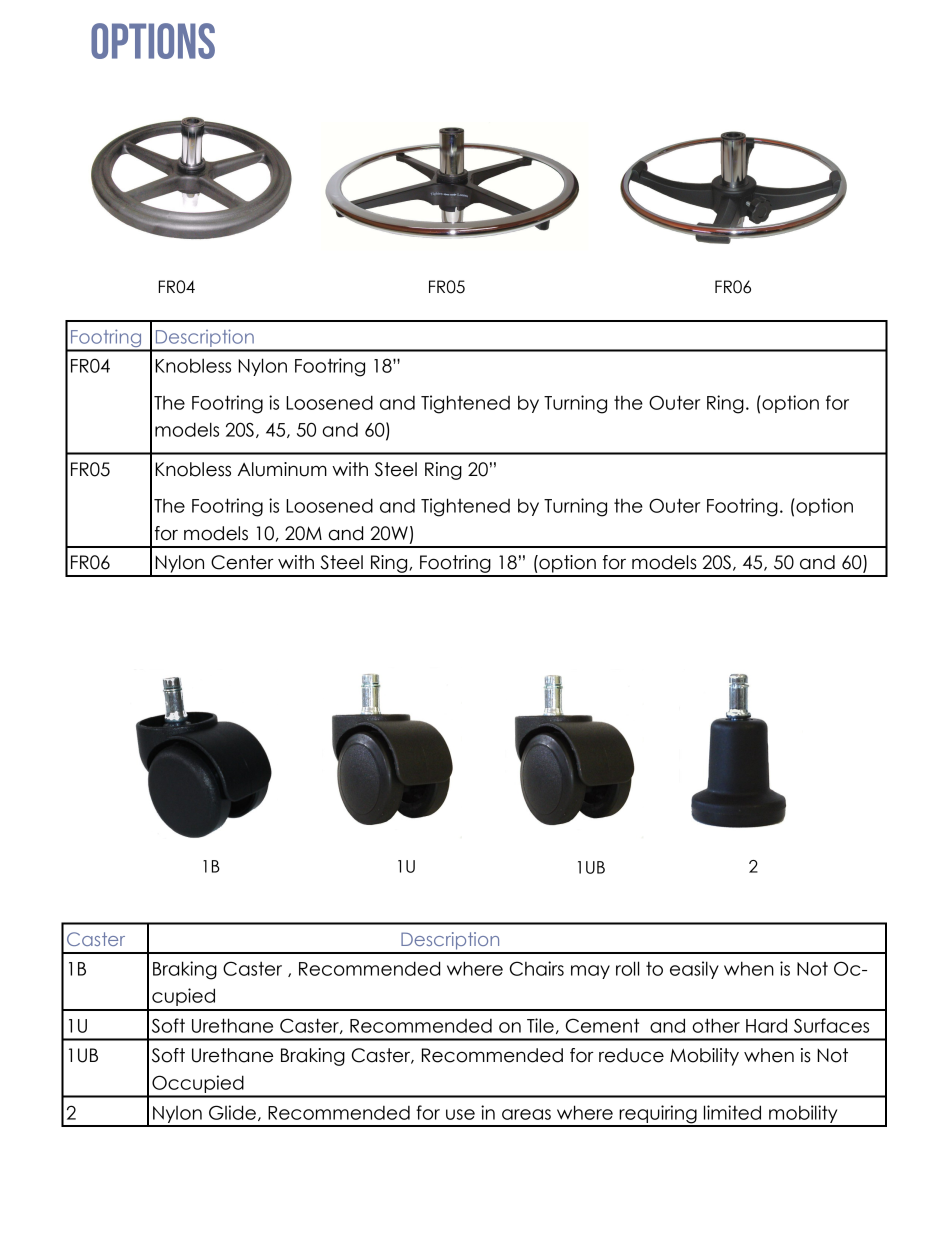 The width and height of the screenshot is (952, 1233). I want to click on Glide, so click(232, 1112).
